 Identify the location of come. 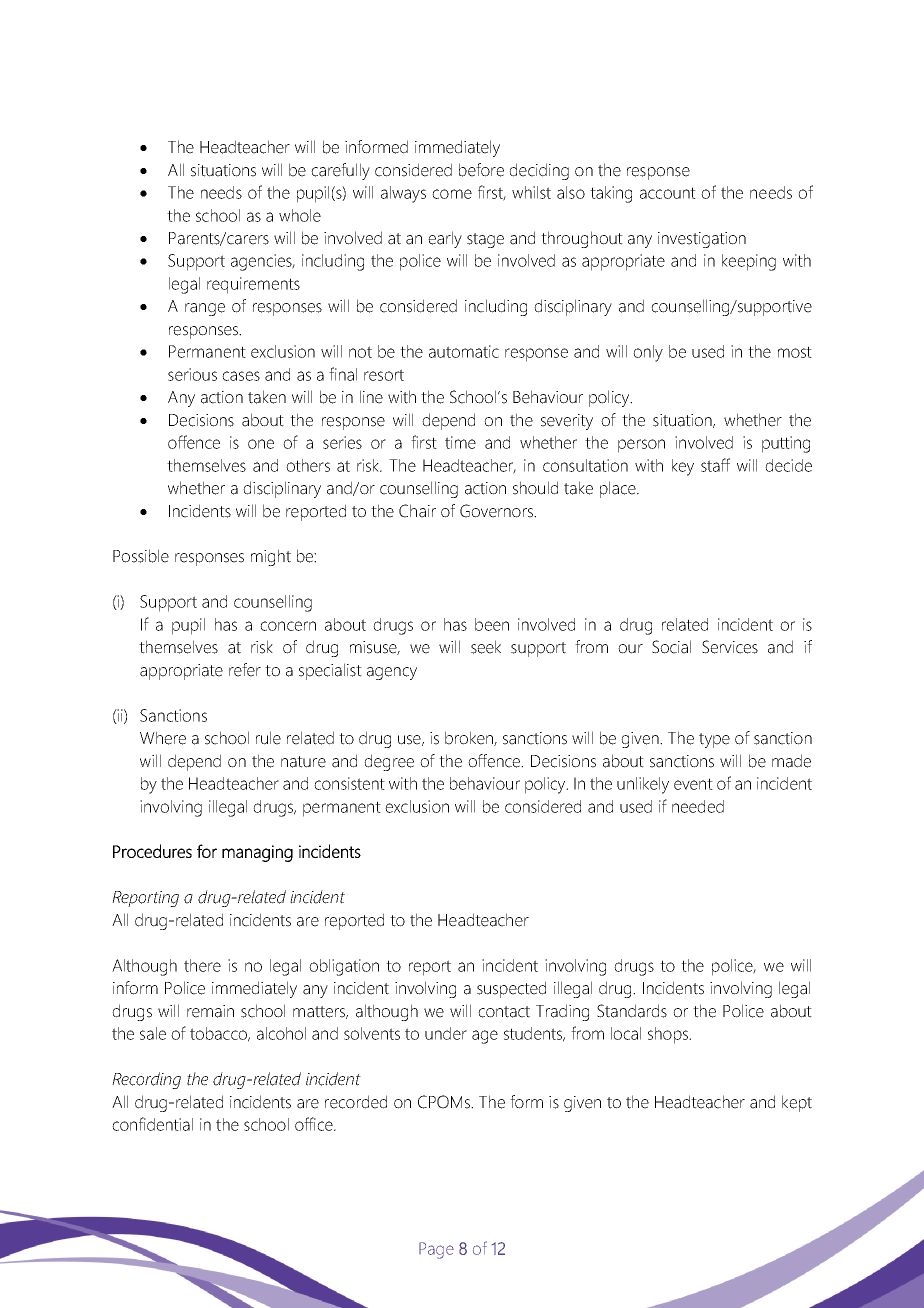
(452, 194).
